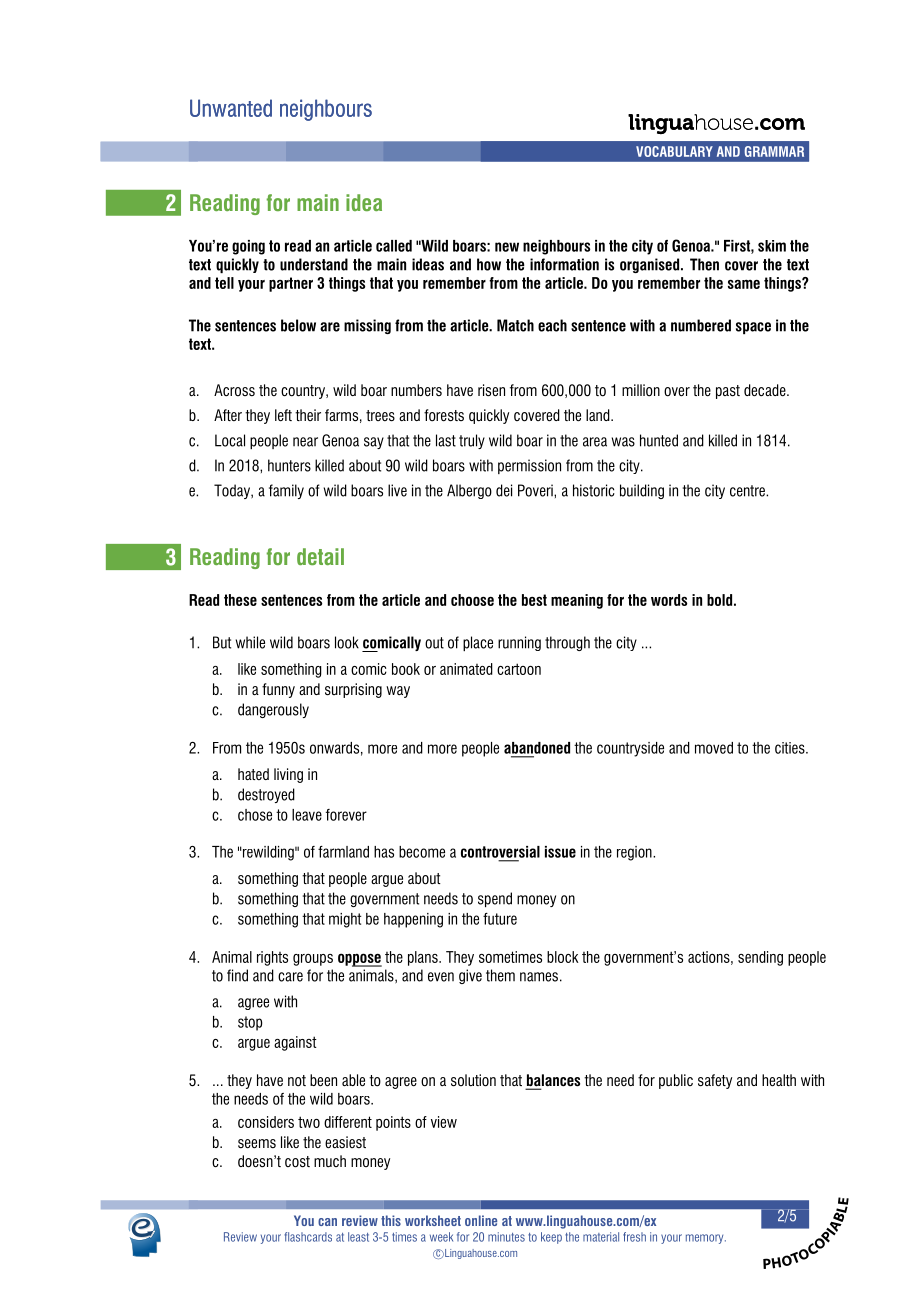 The image size is (924, 1308). Describe the element at coordinates (291, 284) in the page. I see `partner` at that location.
